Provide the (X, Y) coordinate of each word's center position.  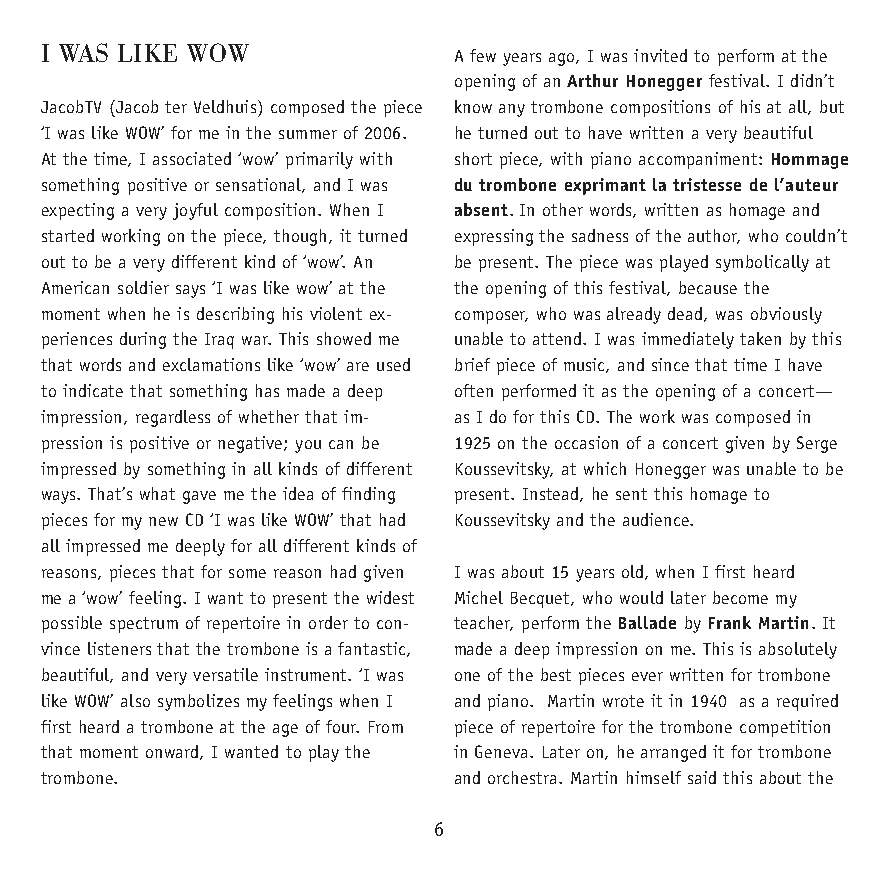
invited (660, 55)
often (474, 390)
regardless (173, 418)
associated (192, 158)
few (483, 55)
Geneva (503, 751)
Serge (817, 444)
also (135, 700)
